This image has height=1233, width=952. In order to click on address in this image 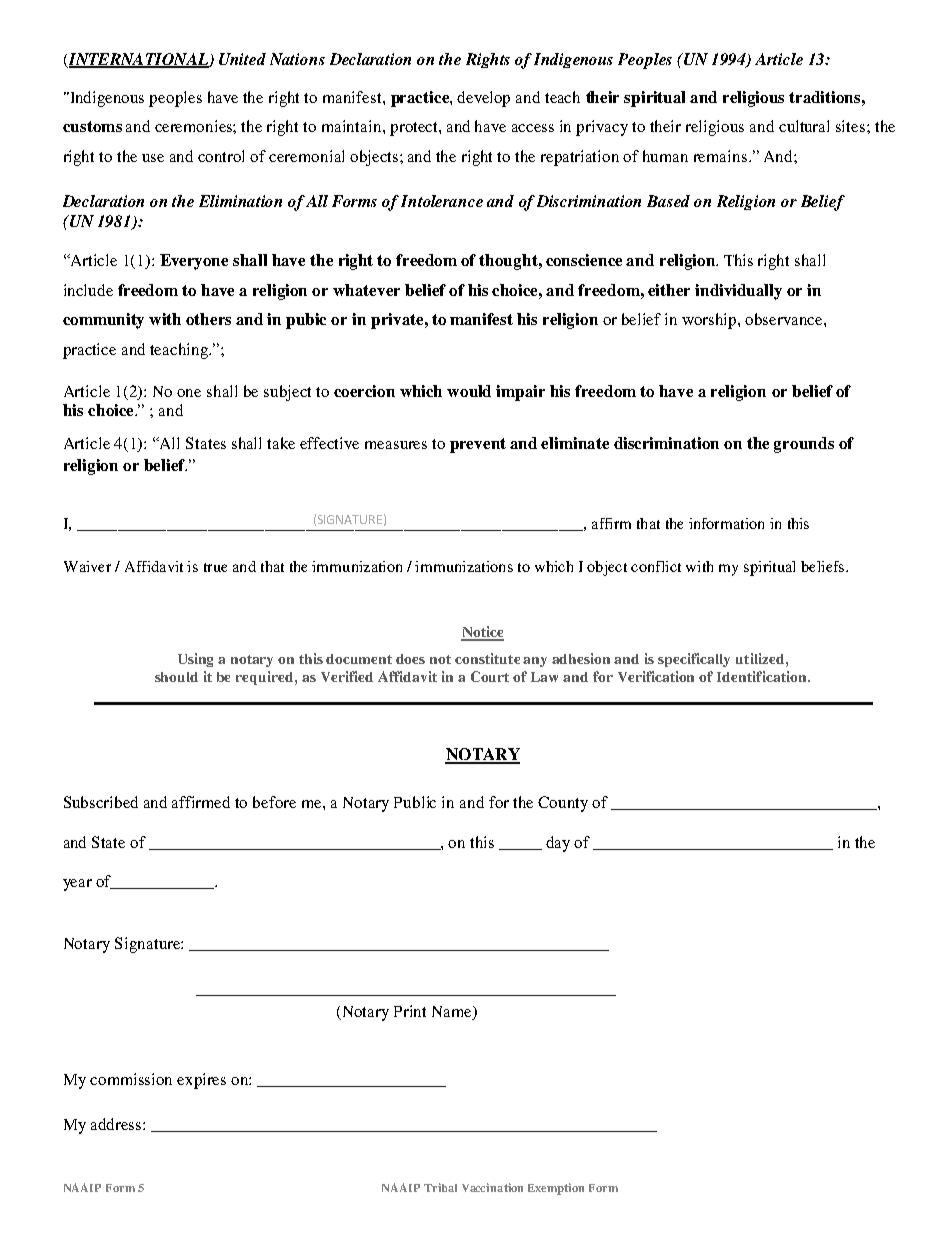, I will do `click(117, 1124)`.
